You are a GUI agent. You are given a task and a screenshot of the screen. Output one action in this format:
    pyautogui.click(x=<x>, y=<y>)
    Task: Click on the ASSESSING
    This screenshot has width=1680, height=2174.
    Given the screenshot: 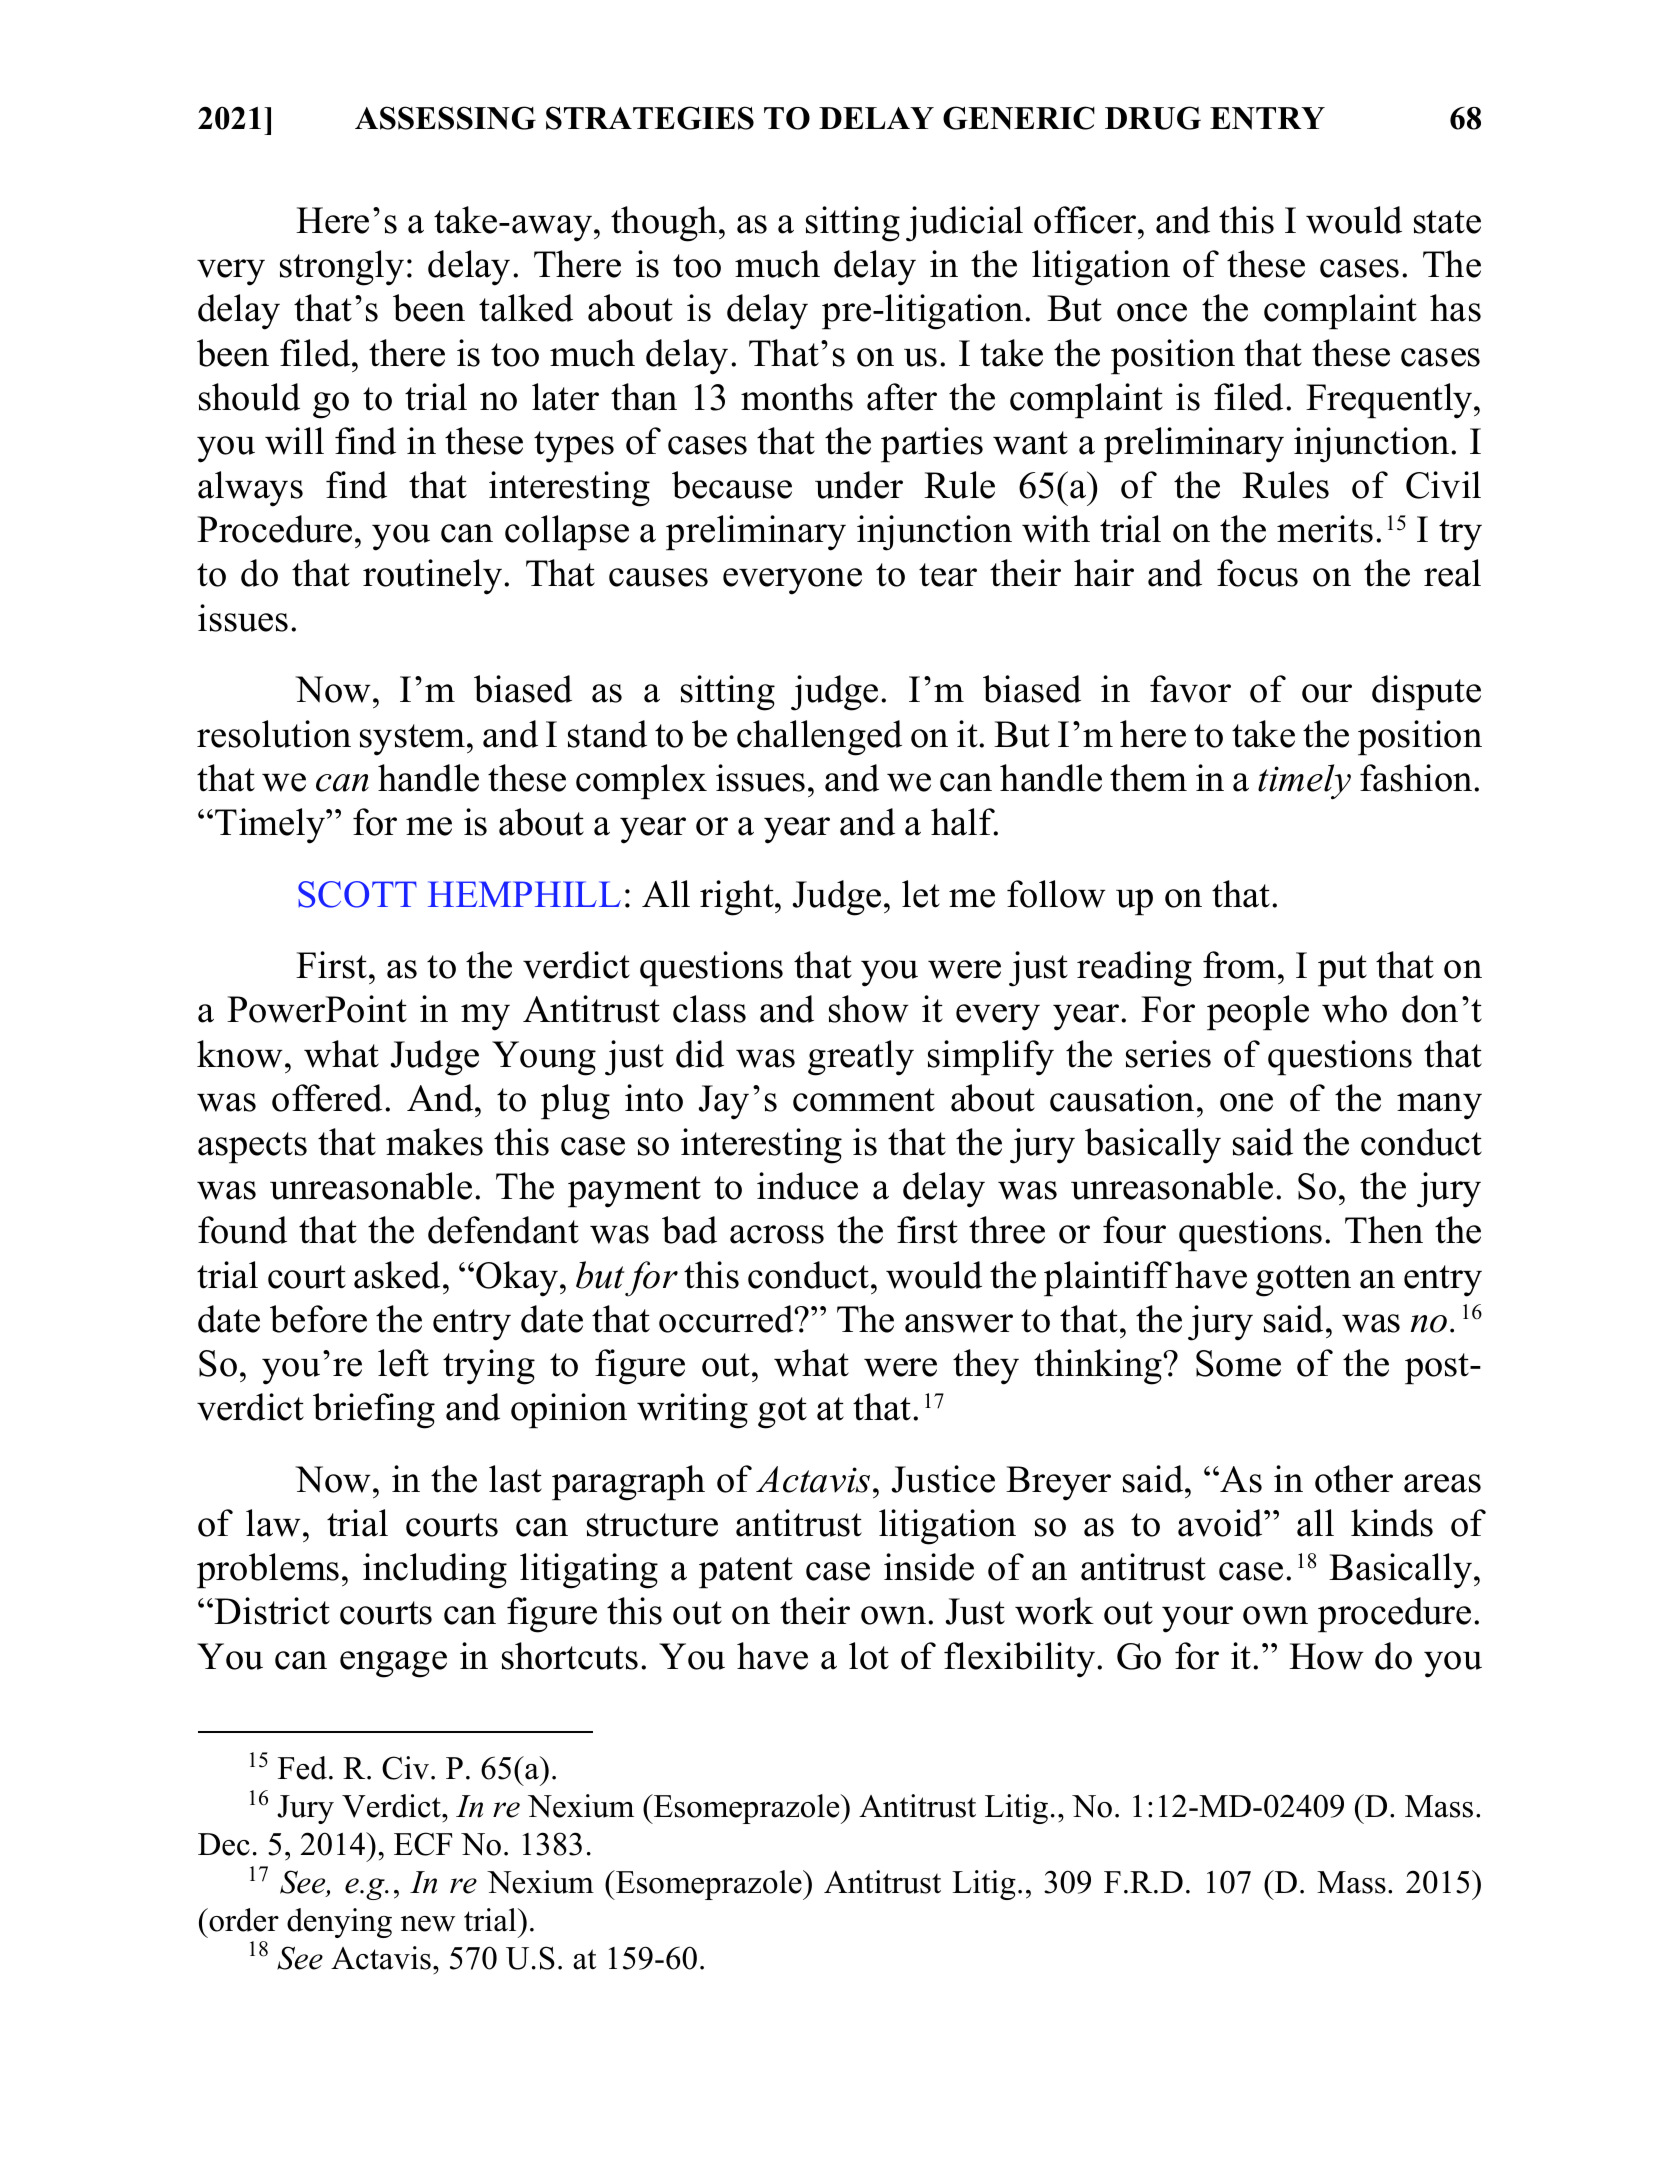 What is the action you would take?
    pyautogui.click(x=445, y=118)
